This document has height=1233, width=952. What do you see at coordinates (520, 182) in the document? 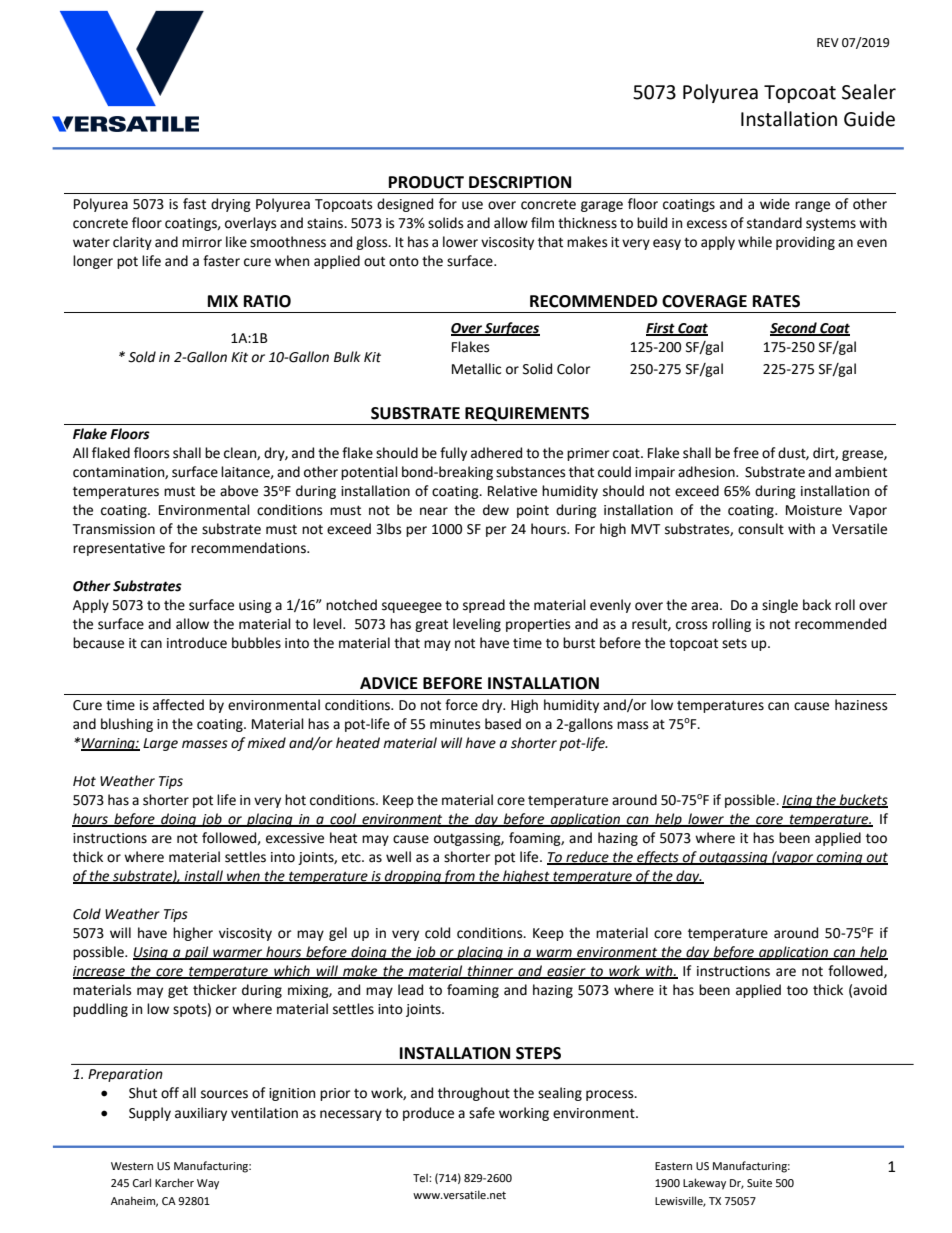
I see `DESCRIPTION` at bounding box center [520, 182].
